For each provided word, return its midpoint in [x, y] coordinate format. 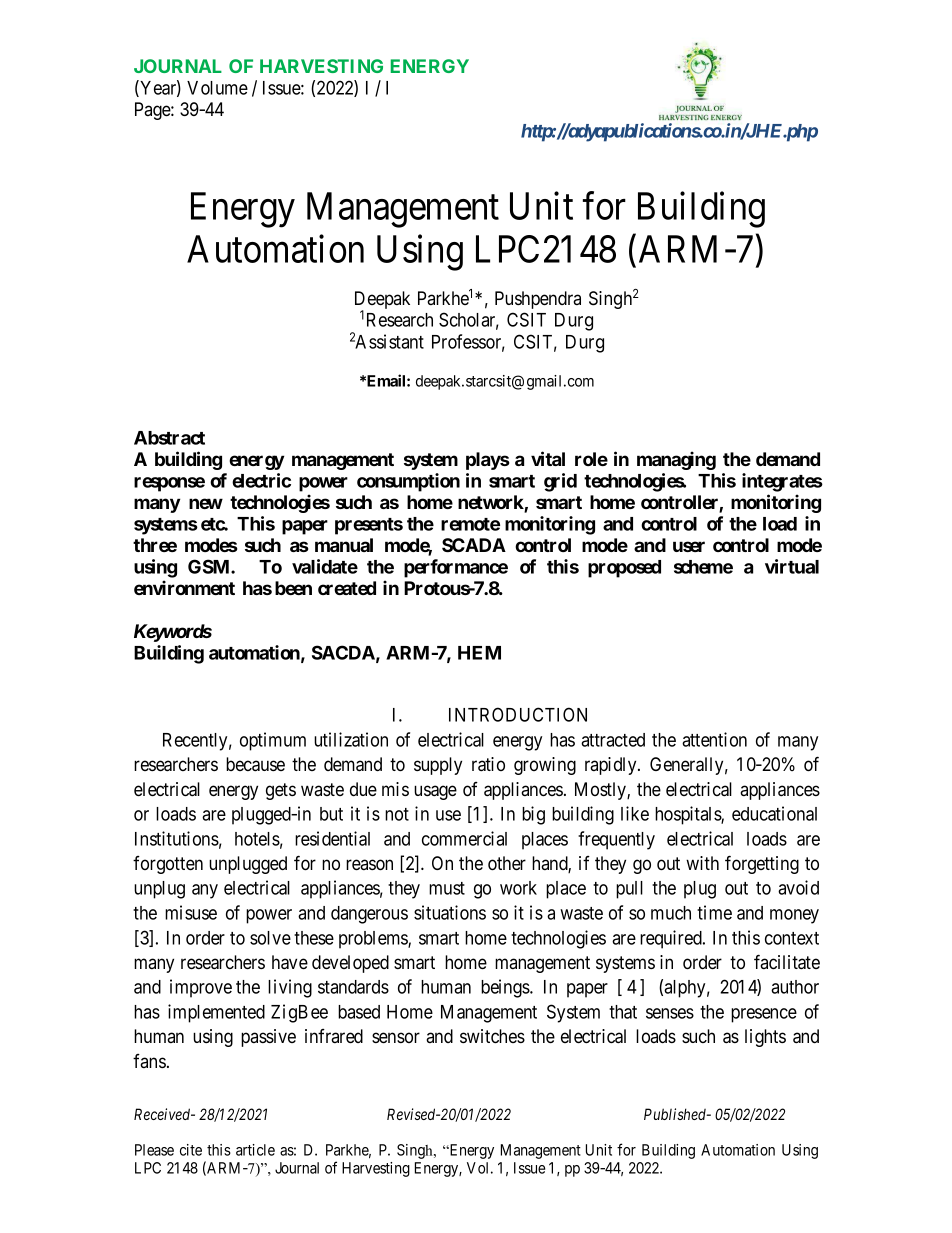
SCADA [474, 545]
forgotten [168, 865]
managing [676, 460]
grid [560, 482]
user [689, 546]
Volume [217, 88]
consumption [408, 482]
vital [548, 458]
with [702, 863]
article [255, 1150]
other [507, 863]
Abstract [169, 438]
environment [184, 587]
